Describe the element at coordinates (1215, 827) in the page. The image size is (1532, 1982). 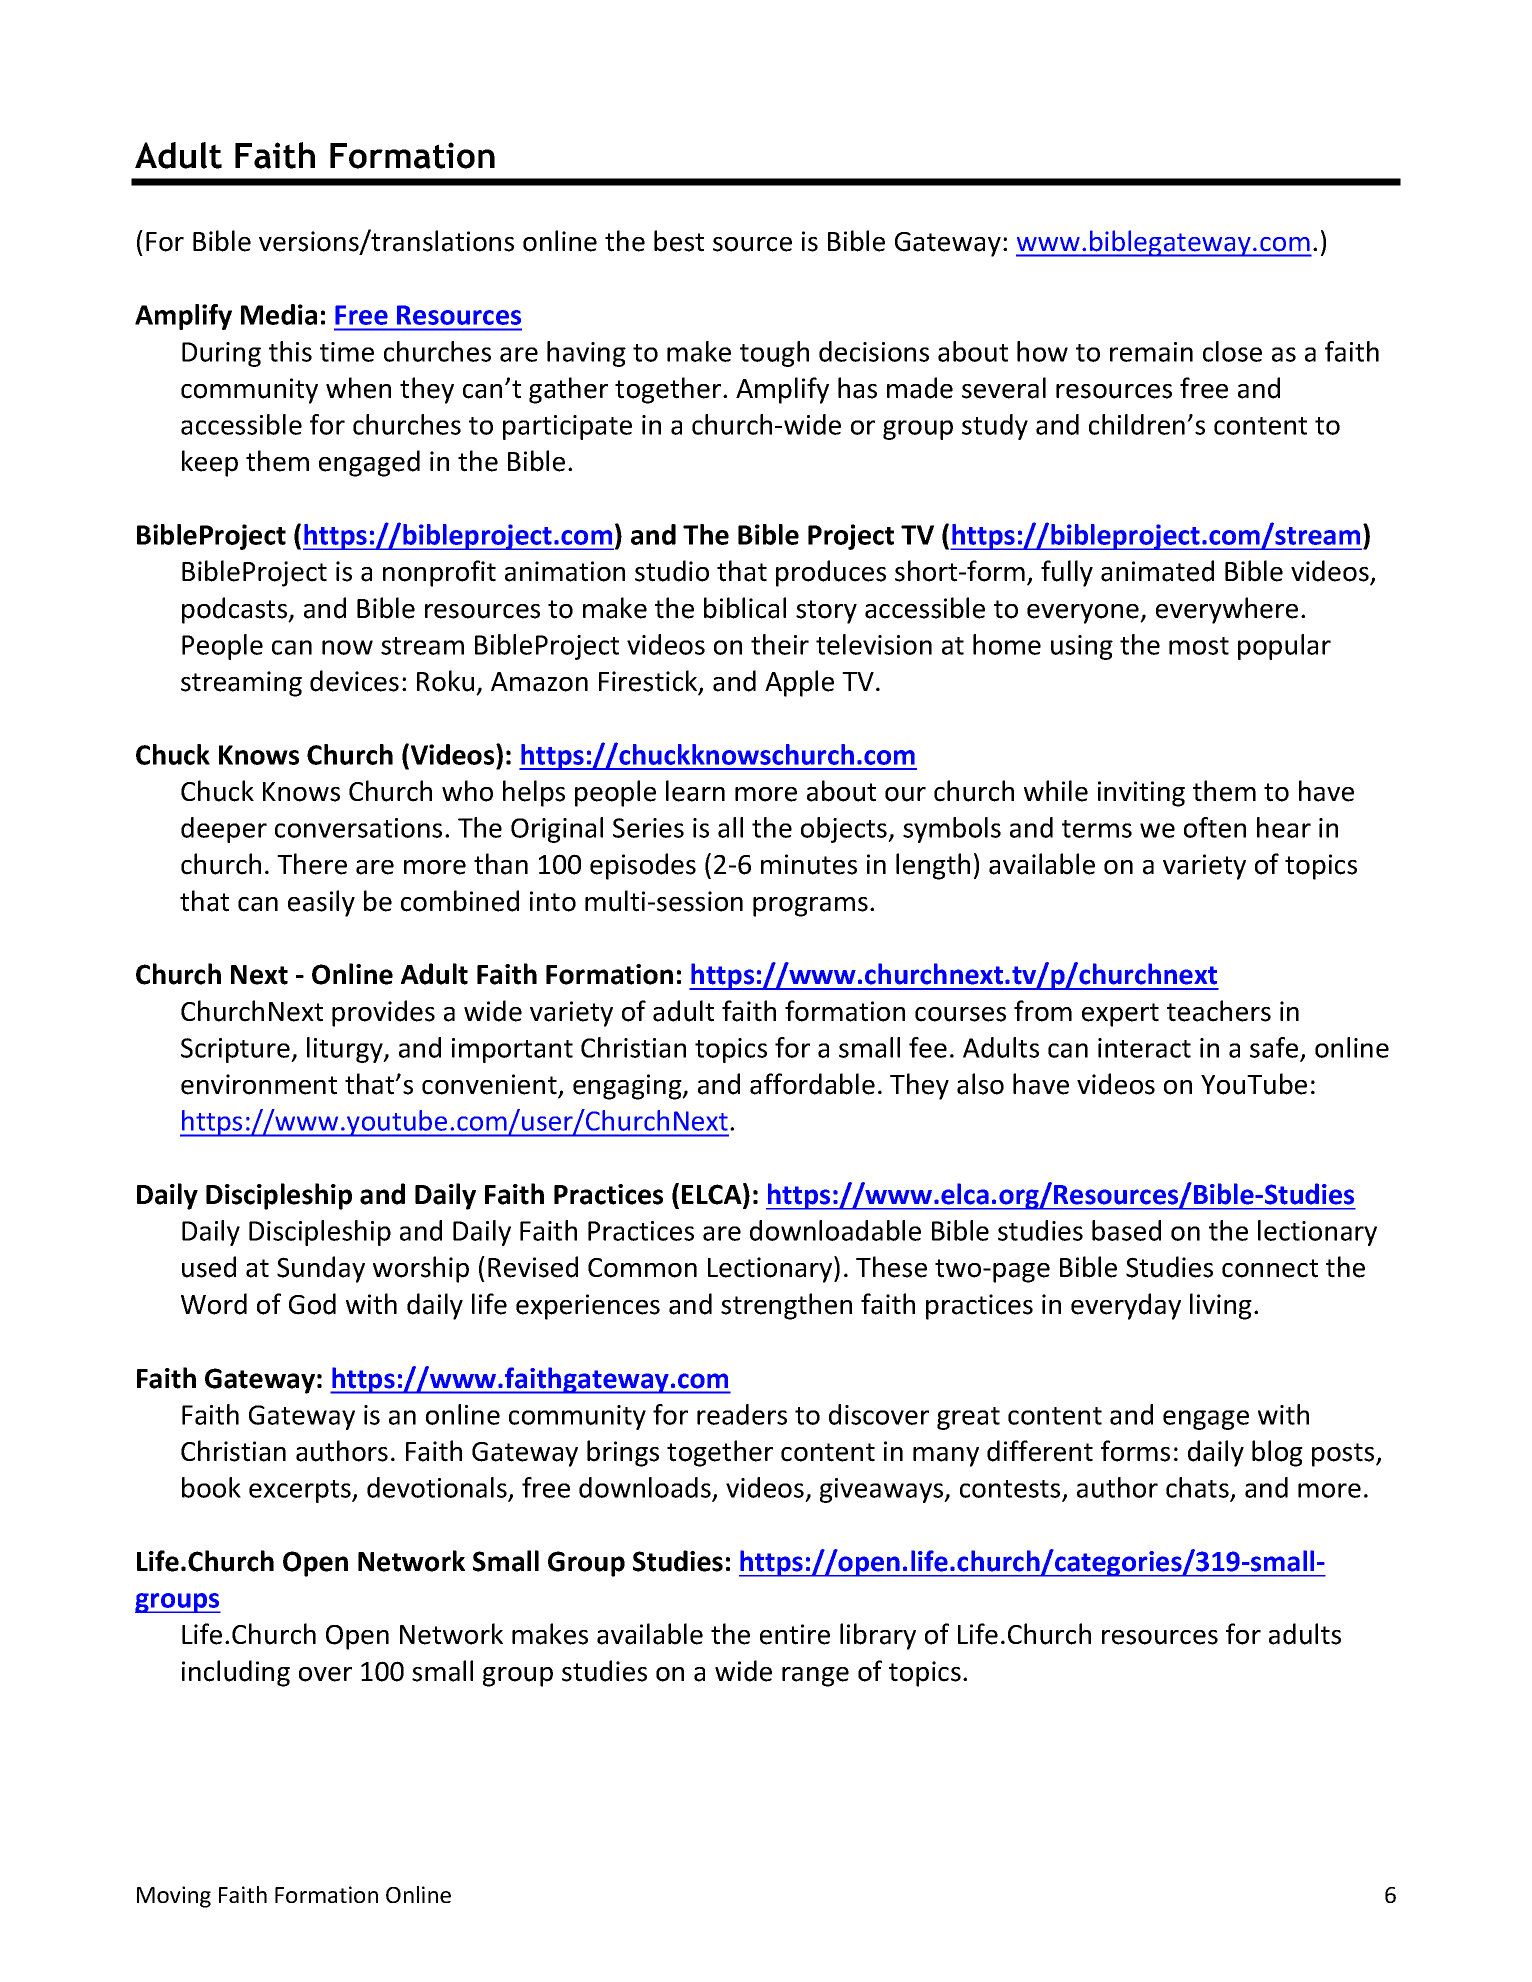
I see `often` at that location.
